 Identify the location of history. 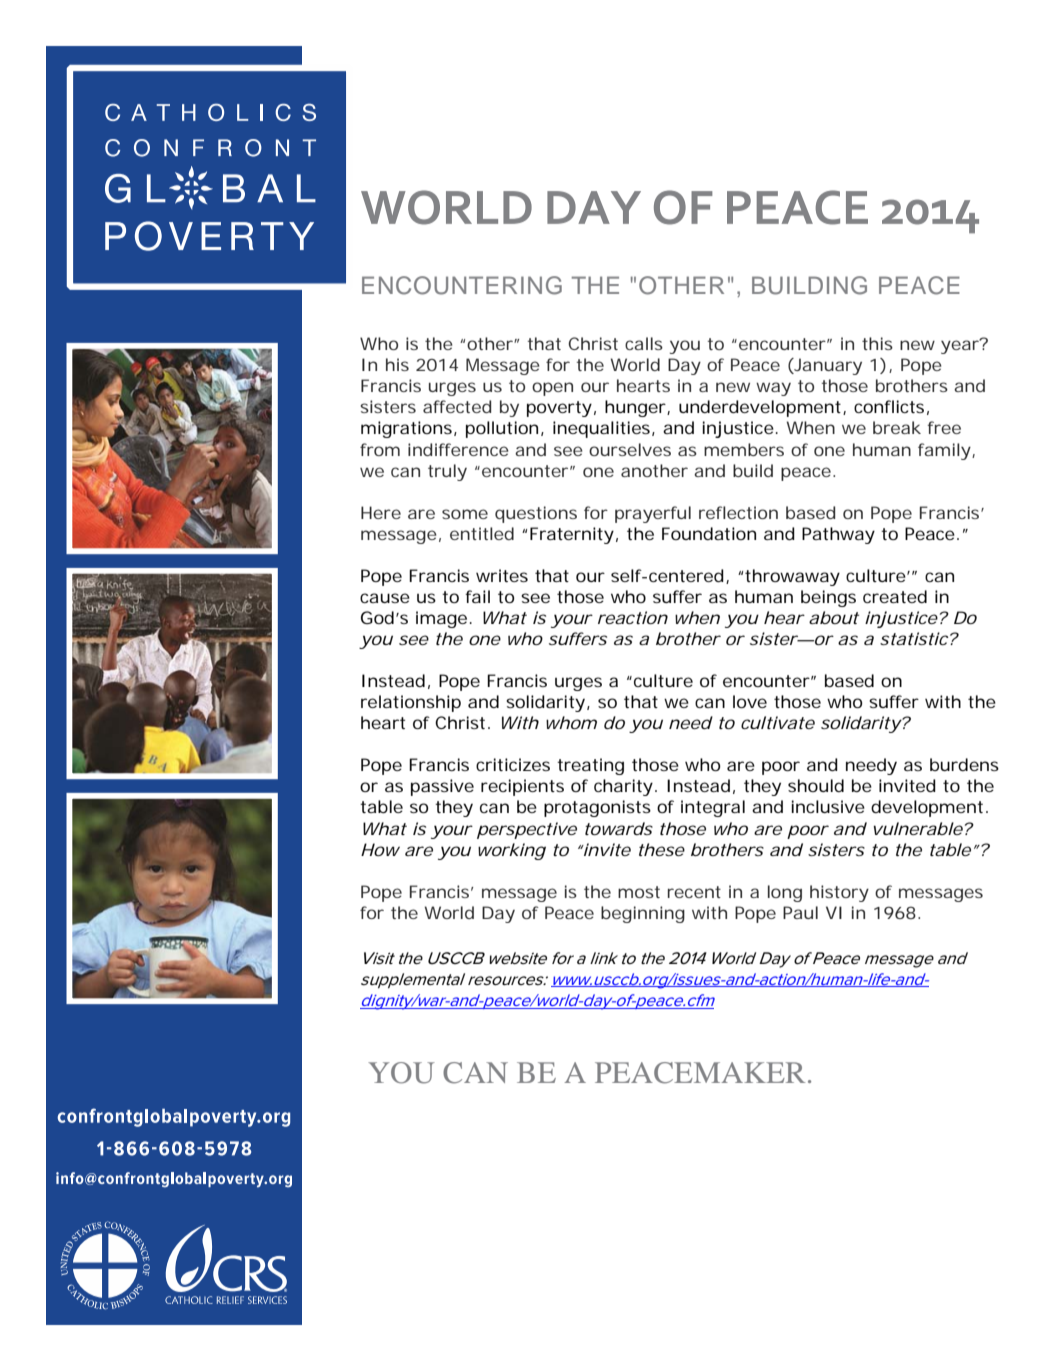
(839, 893).
